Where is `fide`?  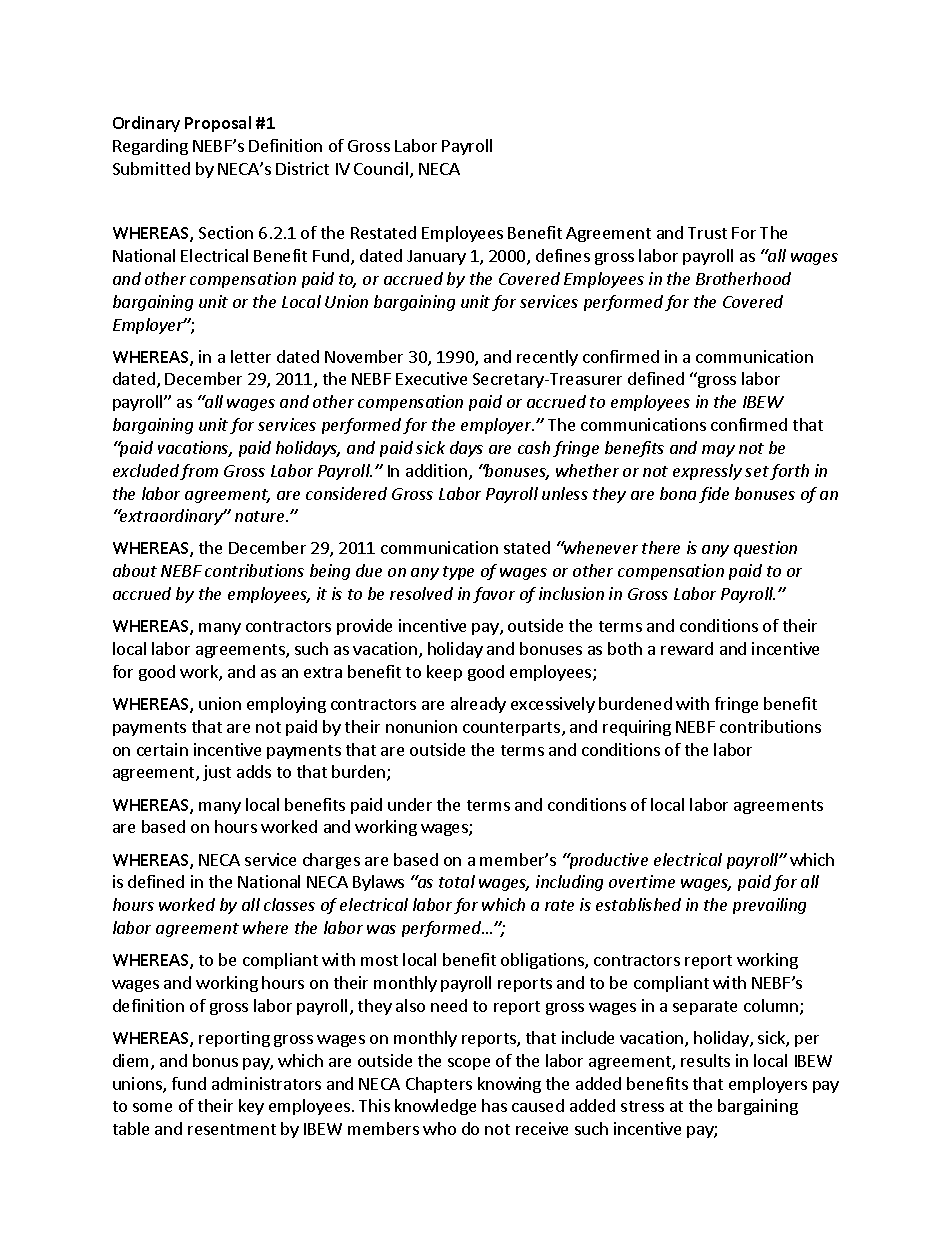
fide is located at coordinates (714, 495).
